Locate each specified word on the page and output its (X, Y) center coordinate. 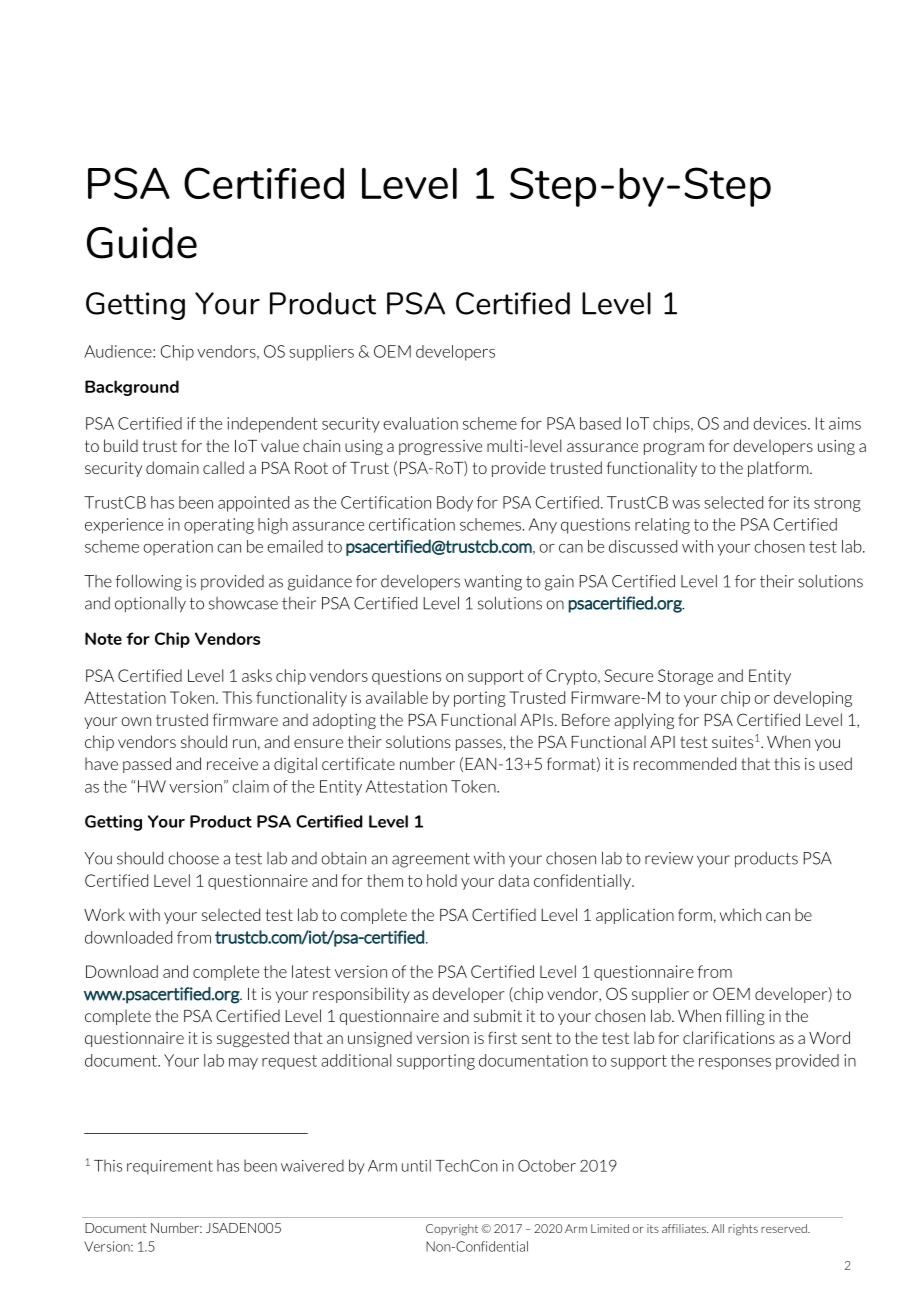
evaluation (420, 423)
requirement (170, 1167)
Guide (142, 243)
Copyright (452, 1230)
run (244, 743)
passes (479, 745)
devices (781, 423)
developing (813, 699)
